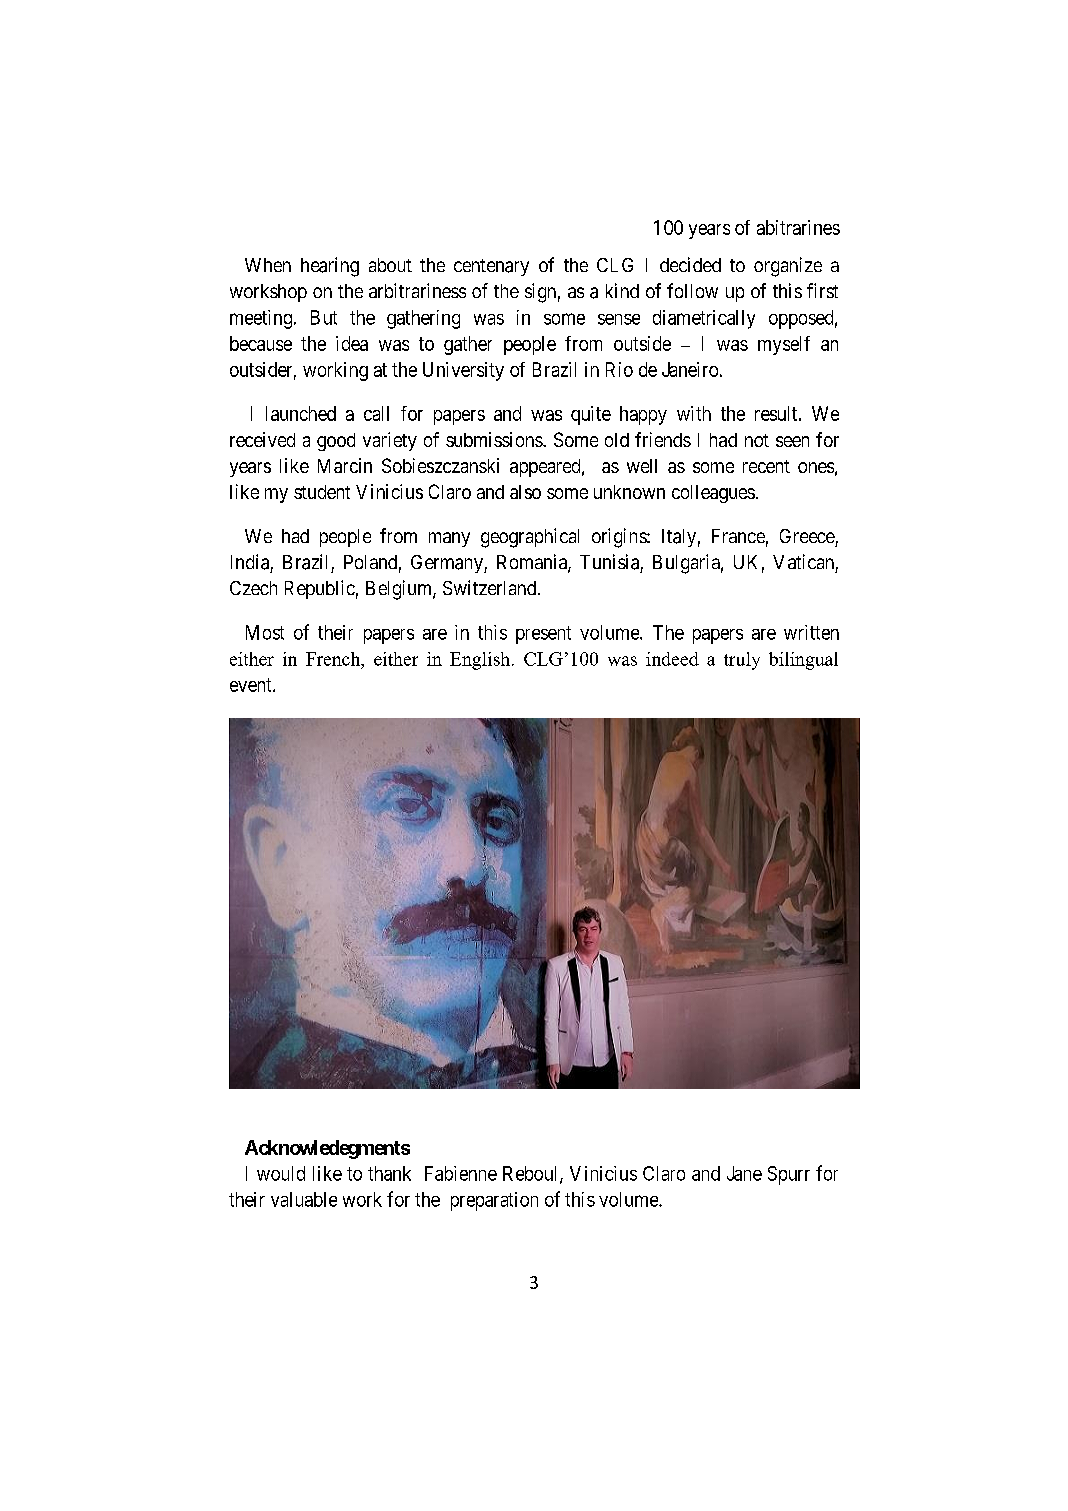 This page has height=1511, width=1068. Describe the element at coordinates (481, 661) in the page. I see `English` at that location.
